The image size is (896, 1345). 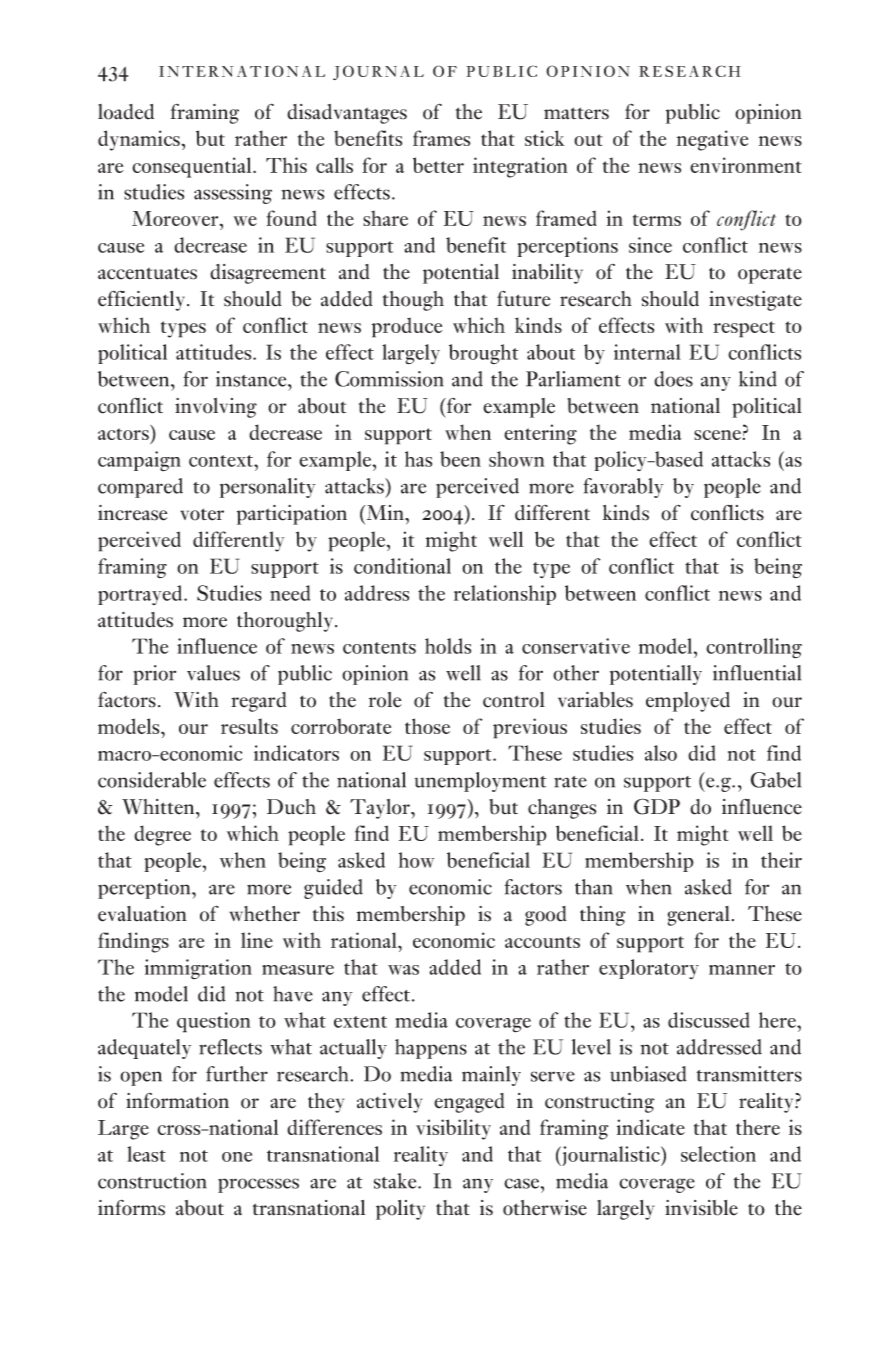 I want to click on one, so click(x=237, y=1157).
